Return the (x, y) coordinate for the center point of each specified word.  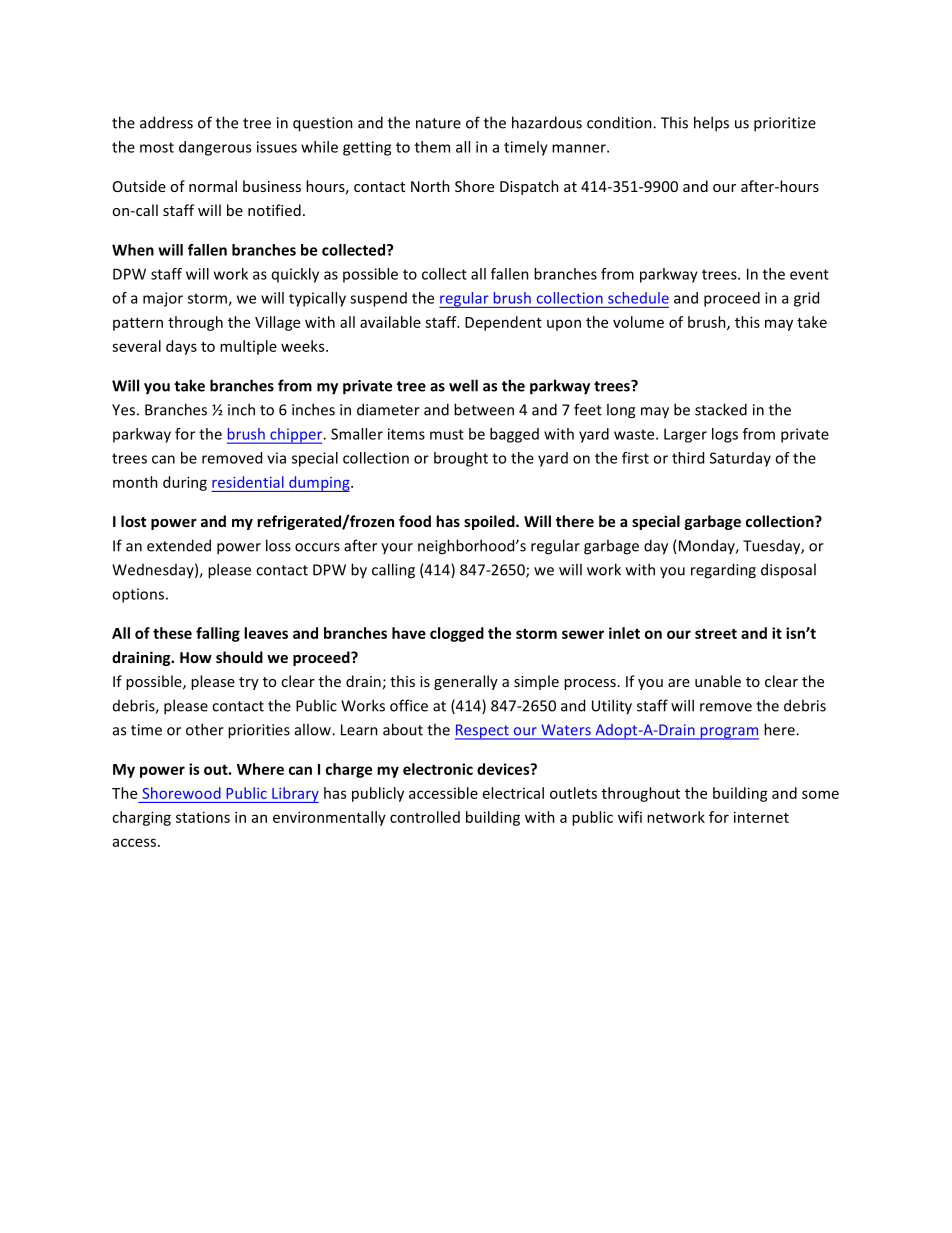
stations (203, 817)
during (185, 483)
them (432, 147)
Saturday (740, 459)
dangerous (215, 148)
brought (461, 459)
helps (711, 124)
